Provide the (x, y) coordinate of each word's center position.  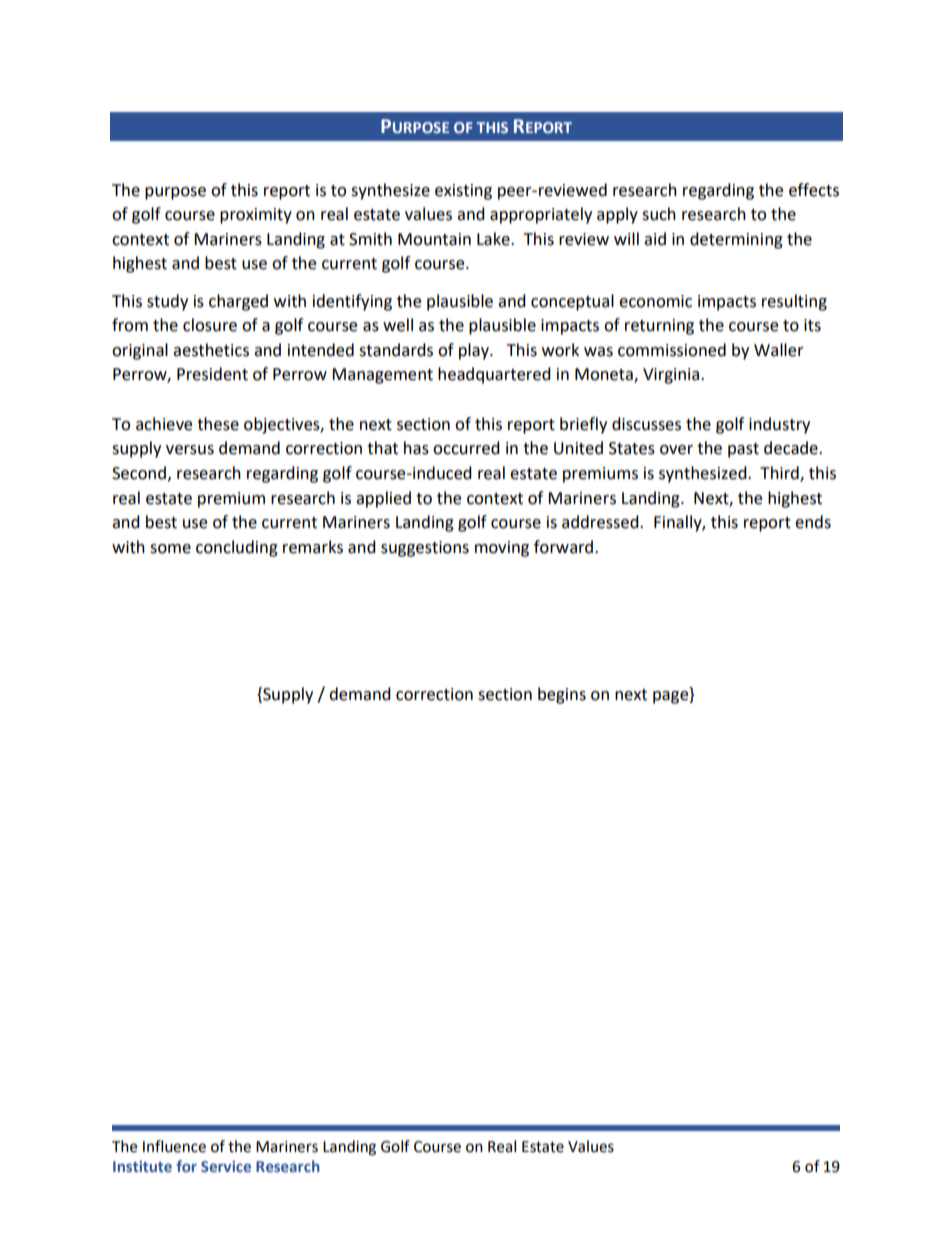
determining (736, 240)
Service (226, 1166)
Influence (174, 1146)
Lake (494, 239)
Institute (142, 1166)
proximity (256, 216)
